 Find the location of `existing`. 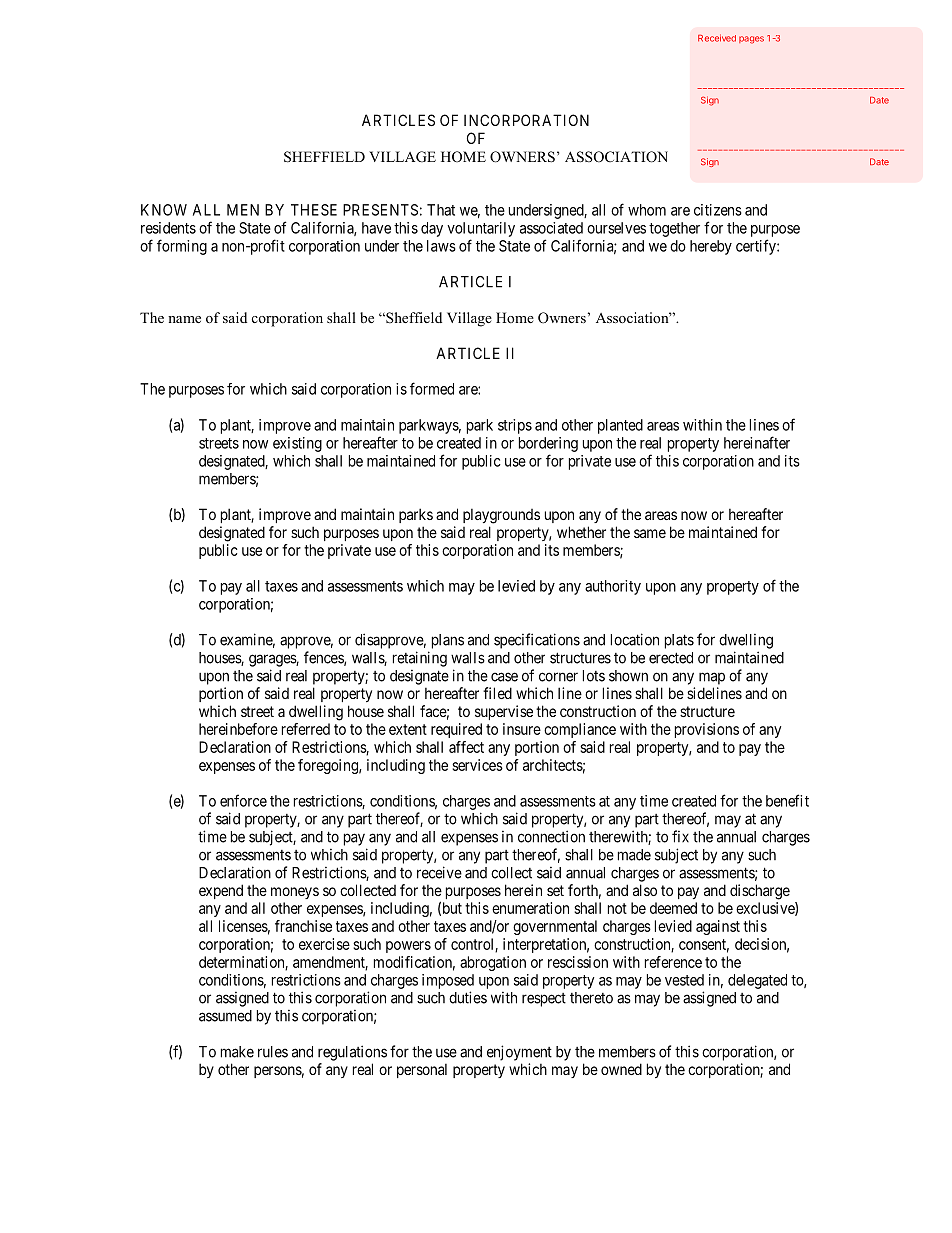

existing is located at coordinates (297, 444).
